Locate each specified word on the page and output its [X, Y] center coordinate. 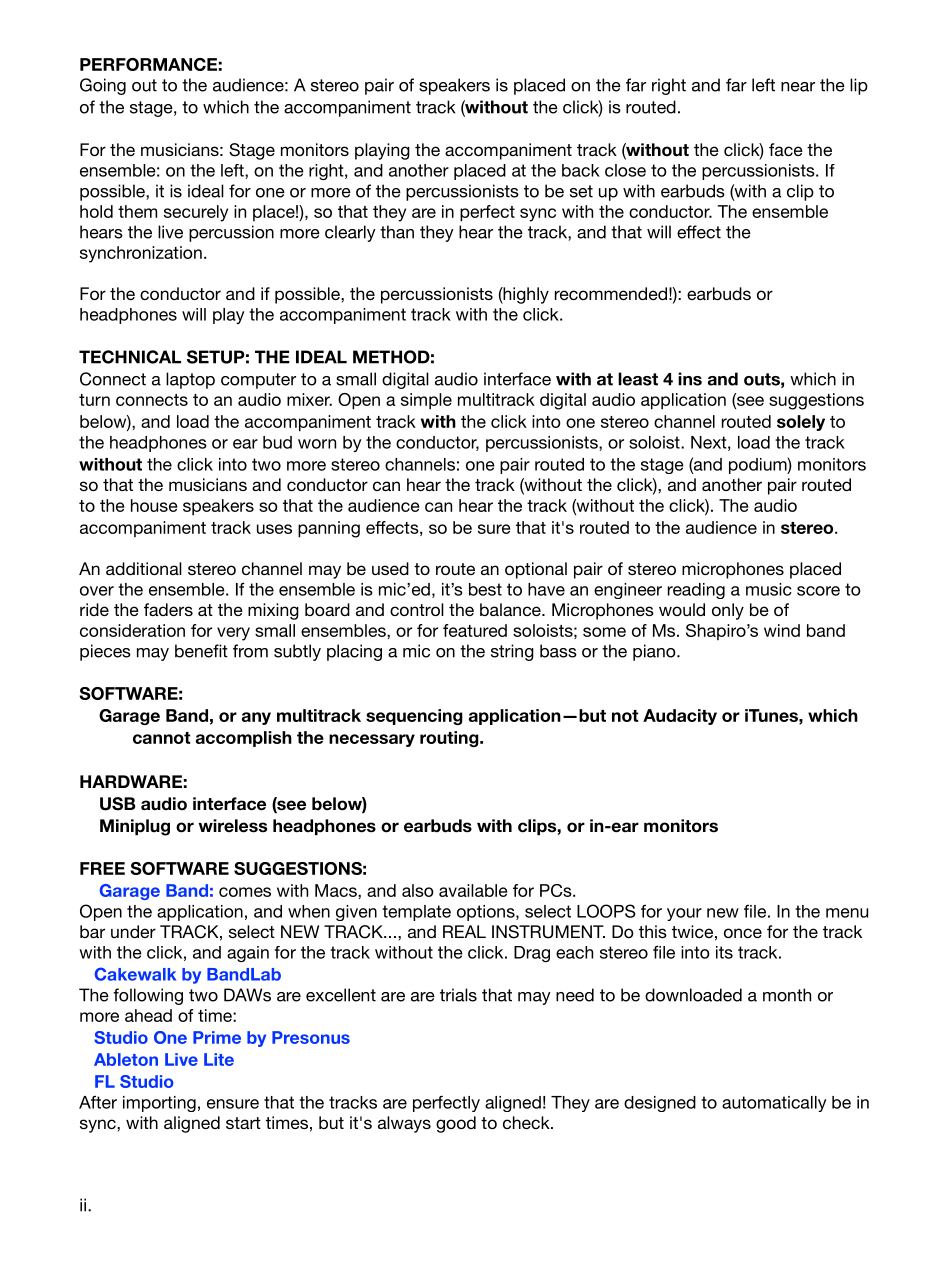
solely [801, 423]
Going [103, 86]
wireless [232, 826]
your [684, 914]
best [485, 589]
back [581, 170]
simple [426, 401]
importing [159, 1104]
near [798, 87]
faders [168, 609]
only [728, 611]
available [473, 890]
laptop [190, 380]
